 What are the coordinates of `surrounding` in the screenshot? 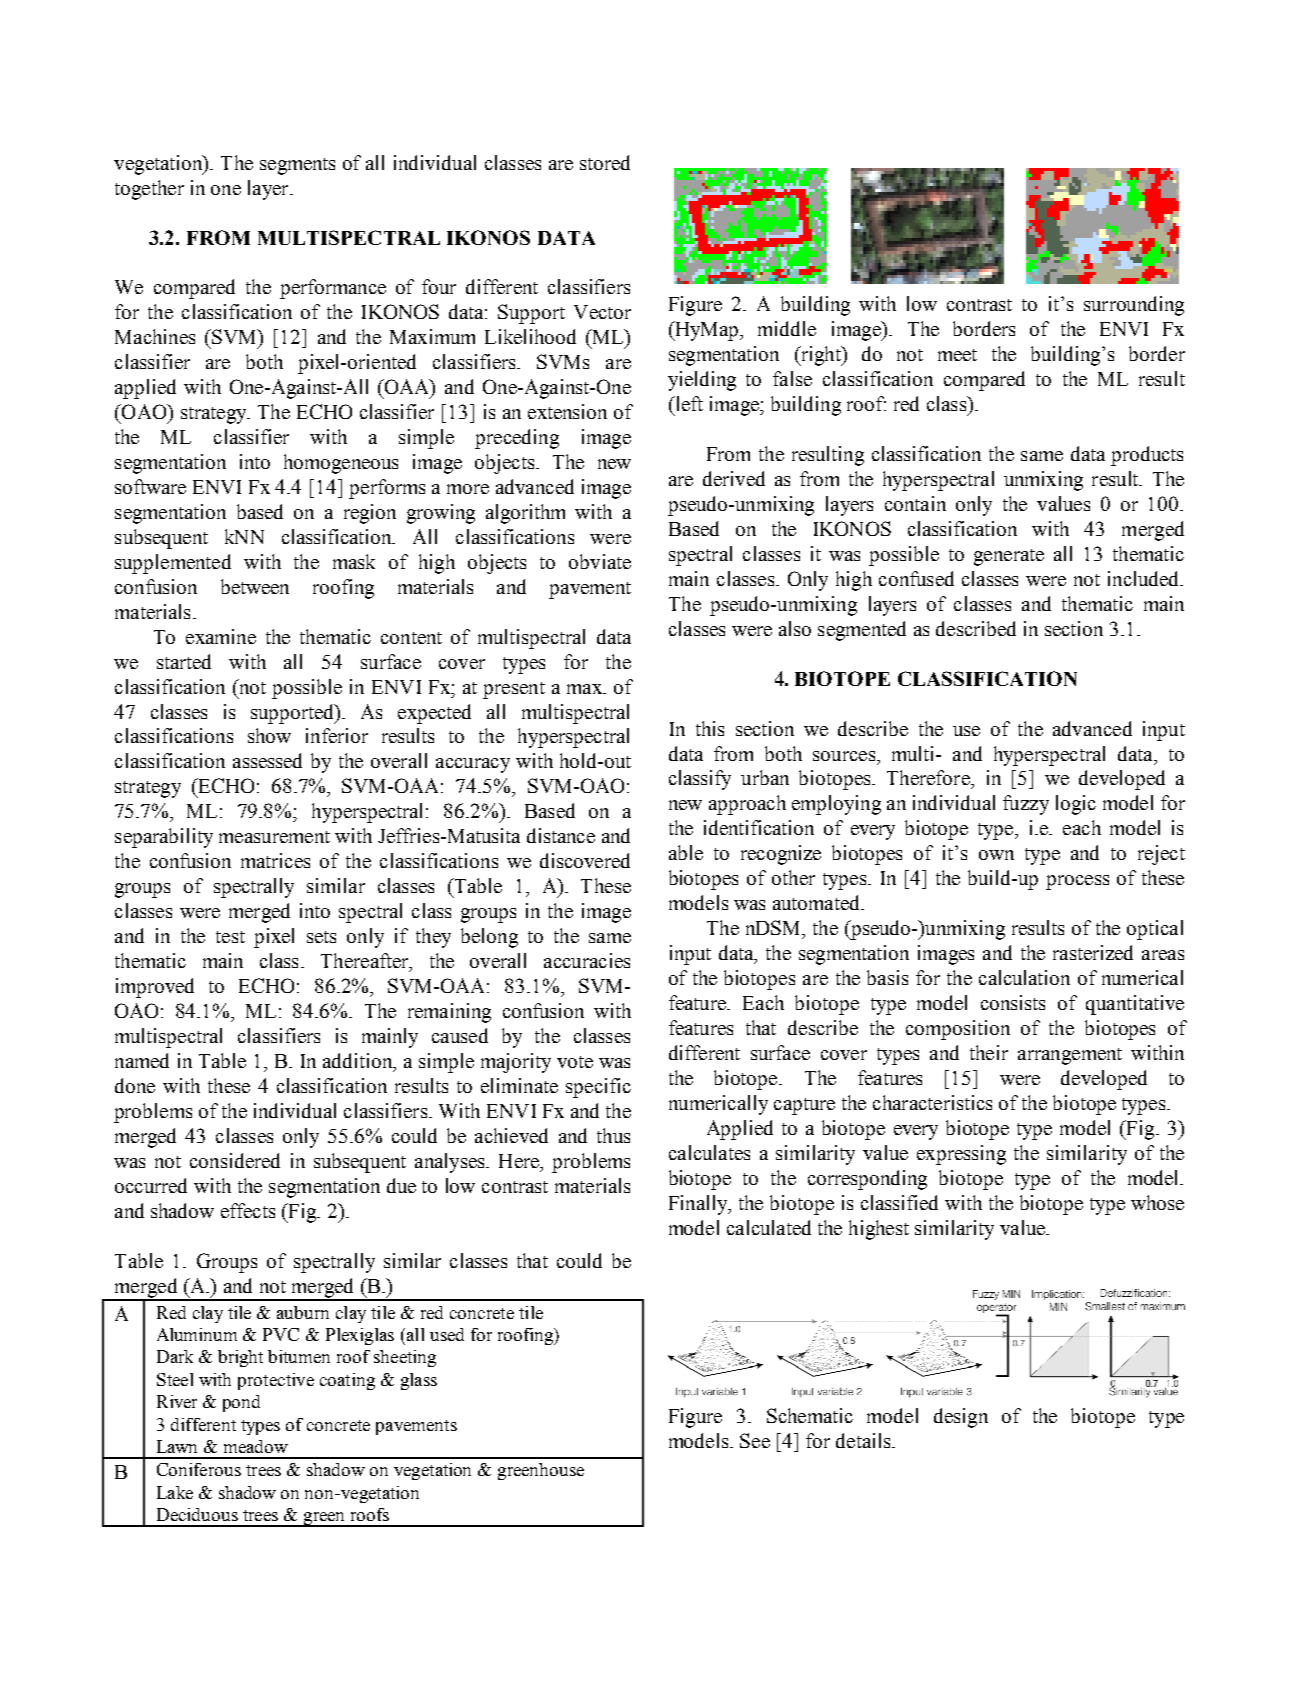 It's located at (1134, 306).
